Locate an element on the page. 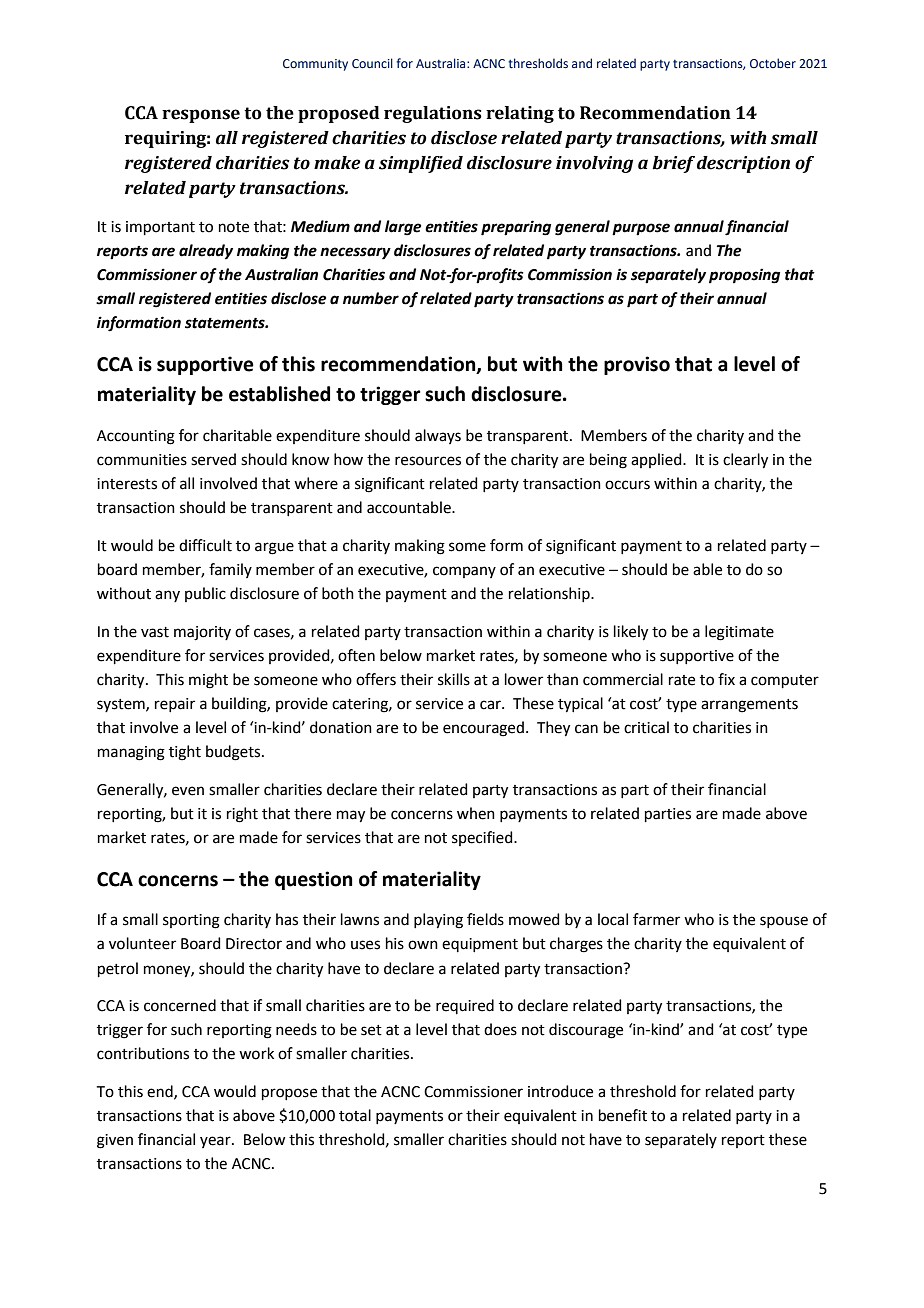 This image has height=1308, width=924. year is located at coordinates (216, 1142).
